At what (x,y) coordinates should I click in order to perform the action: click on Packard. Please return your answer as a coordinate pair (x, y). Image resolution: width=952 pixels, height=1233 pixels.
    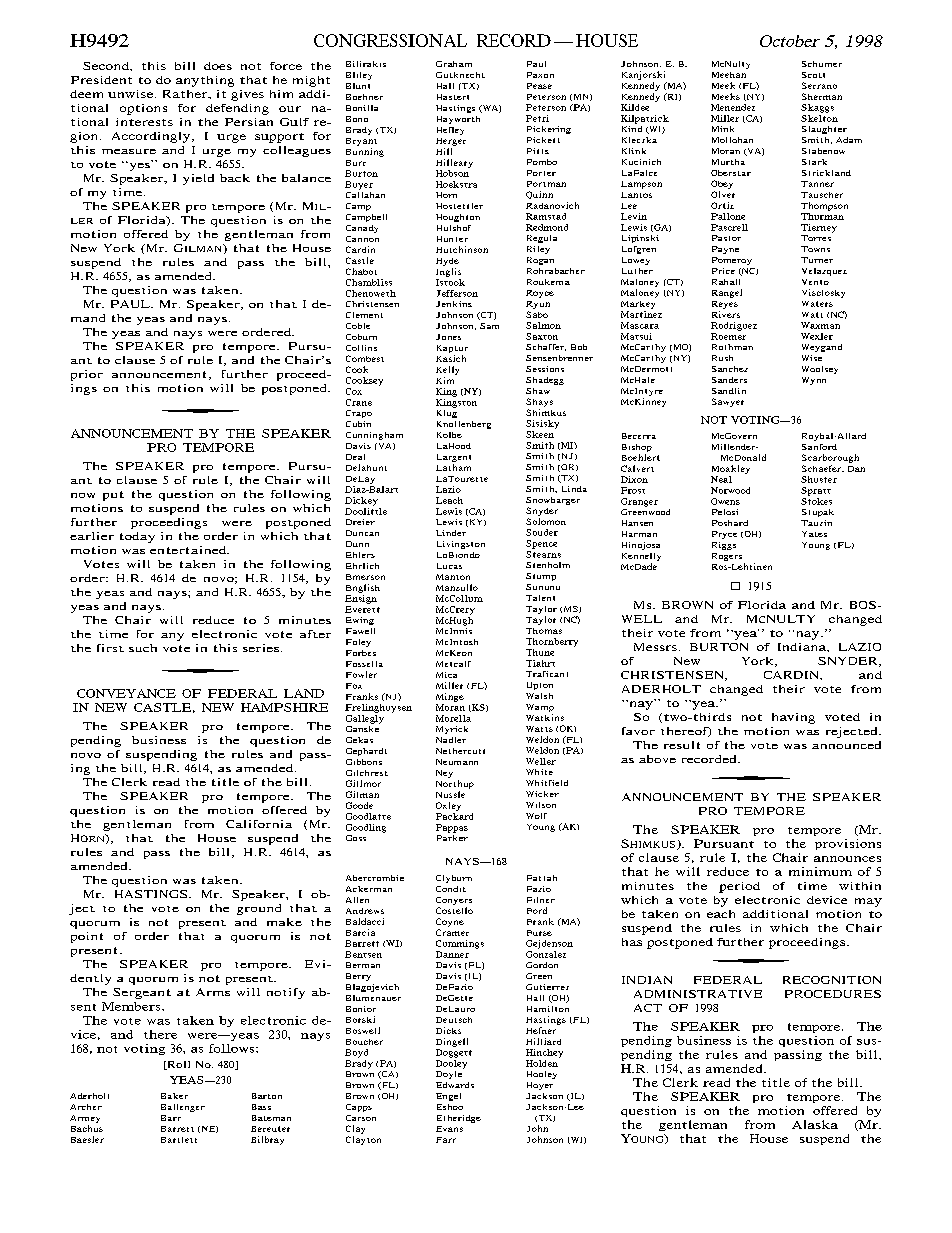
    Looking at the image, I should click on (454, 816).
